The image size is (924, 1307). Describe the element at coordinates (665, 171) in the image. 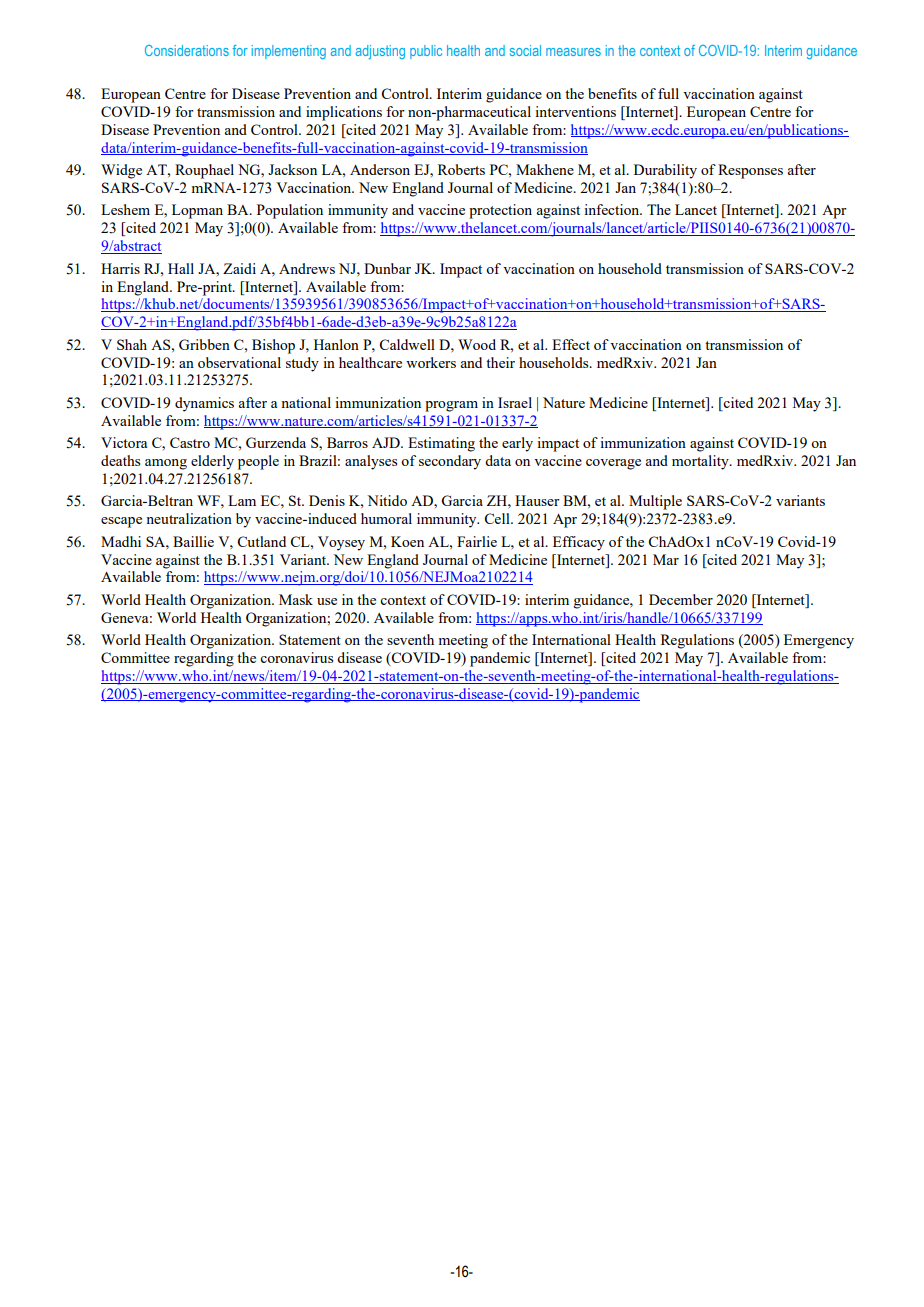

I see `Durability` at that location.
